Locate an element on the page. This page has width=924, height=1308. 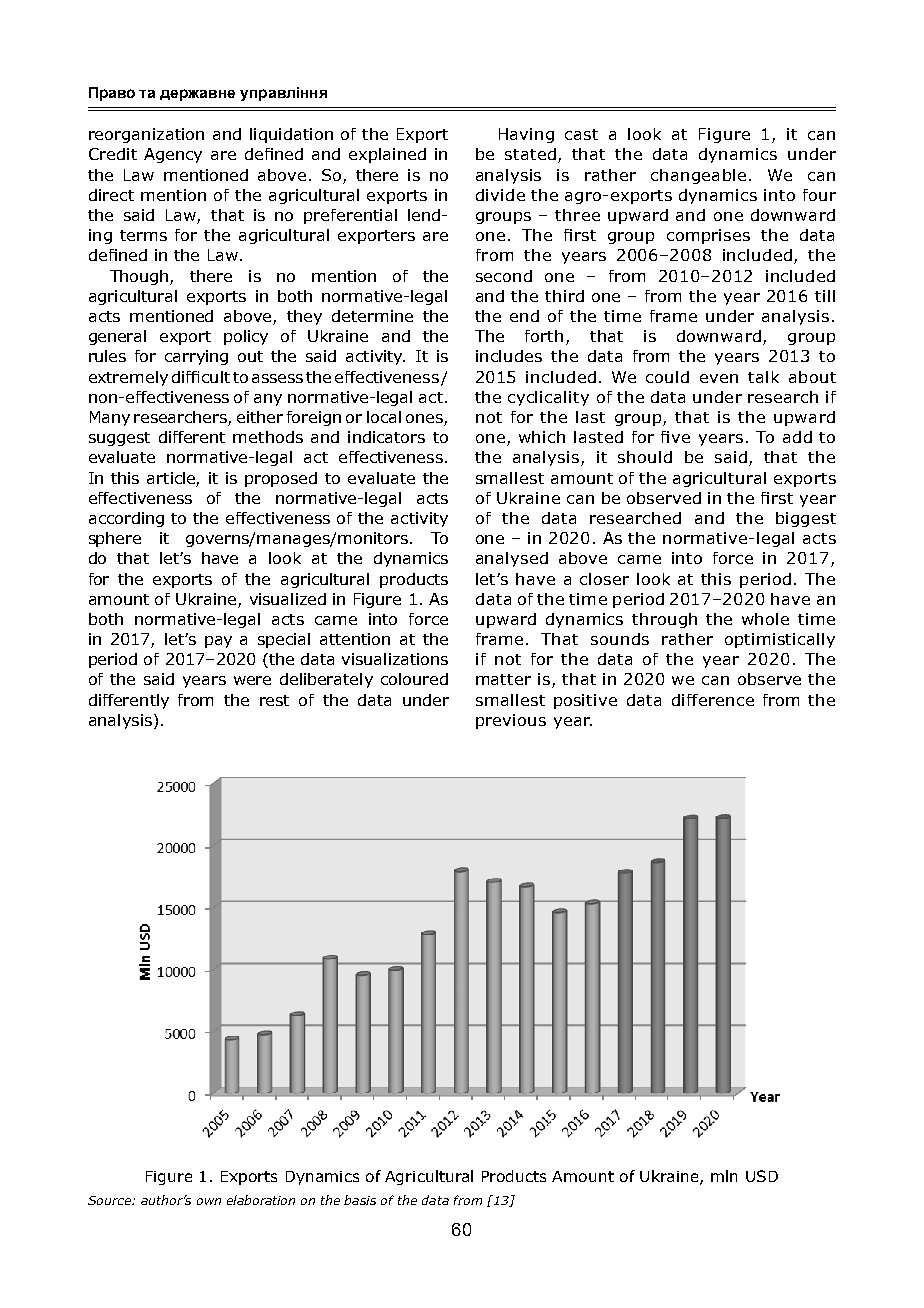
carrying is located at coordinates (196, 357).
